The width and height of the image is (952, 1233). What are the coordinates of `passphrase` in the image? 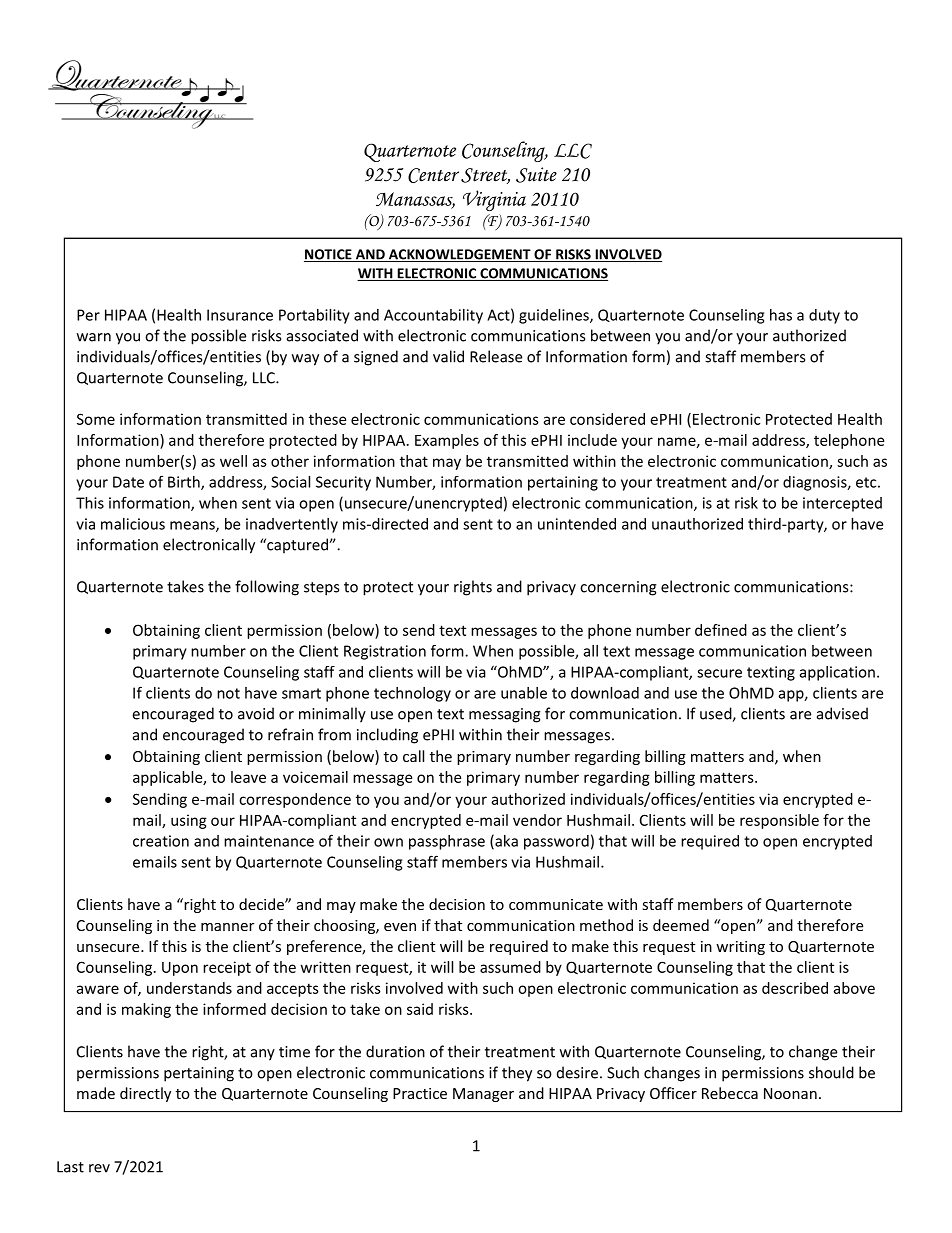 It's located at (447, 842).
